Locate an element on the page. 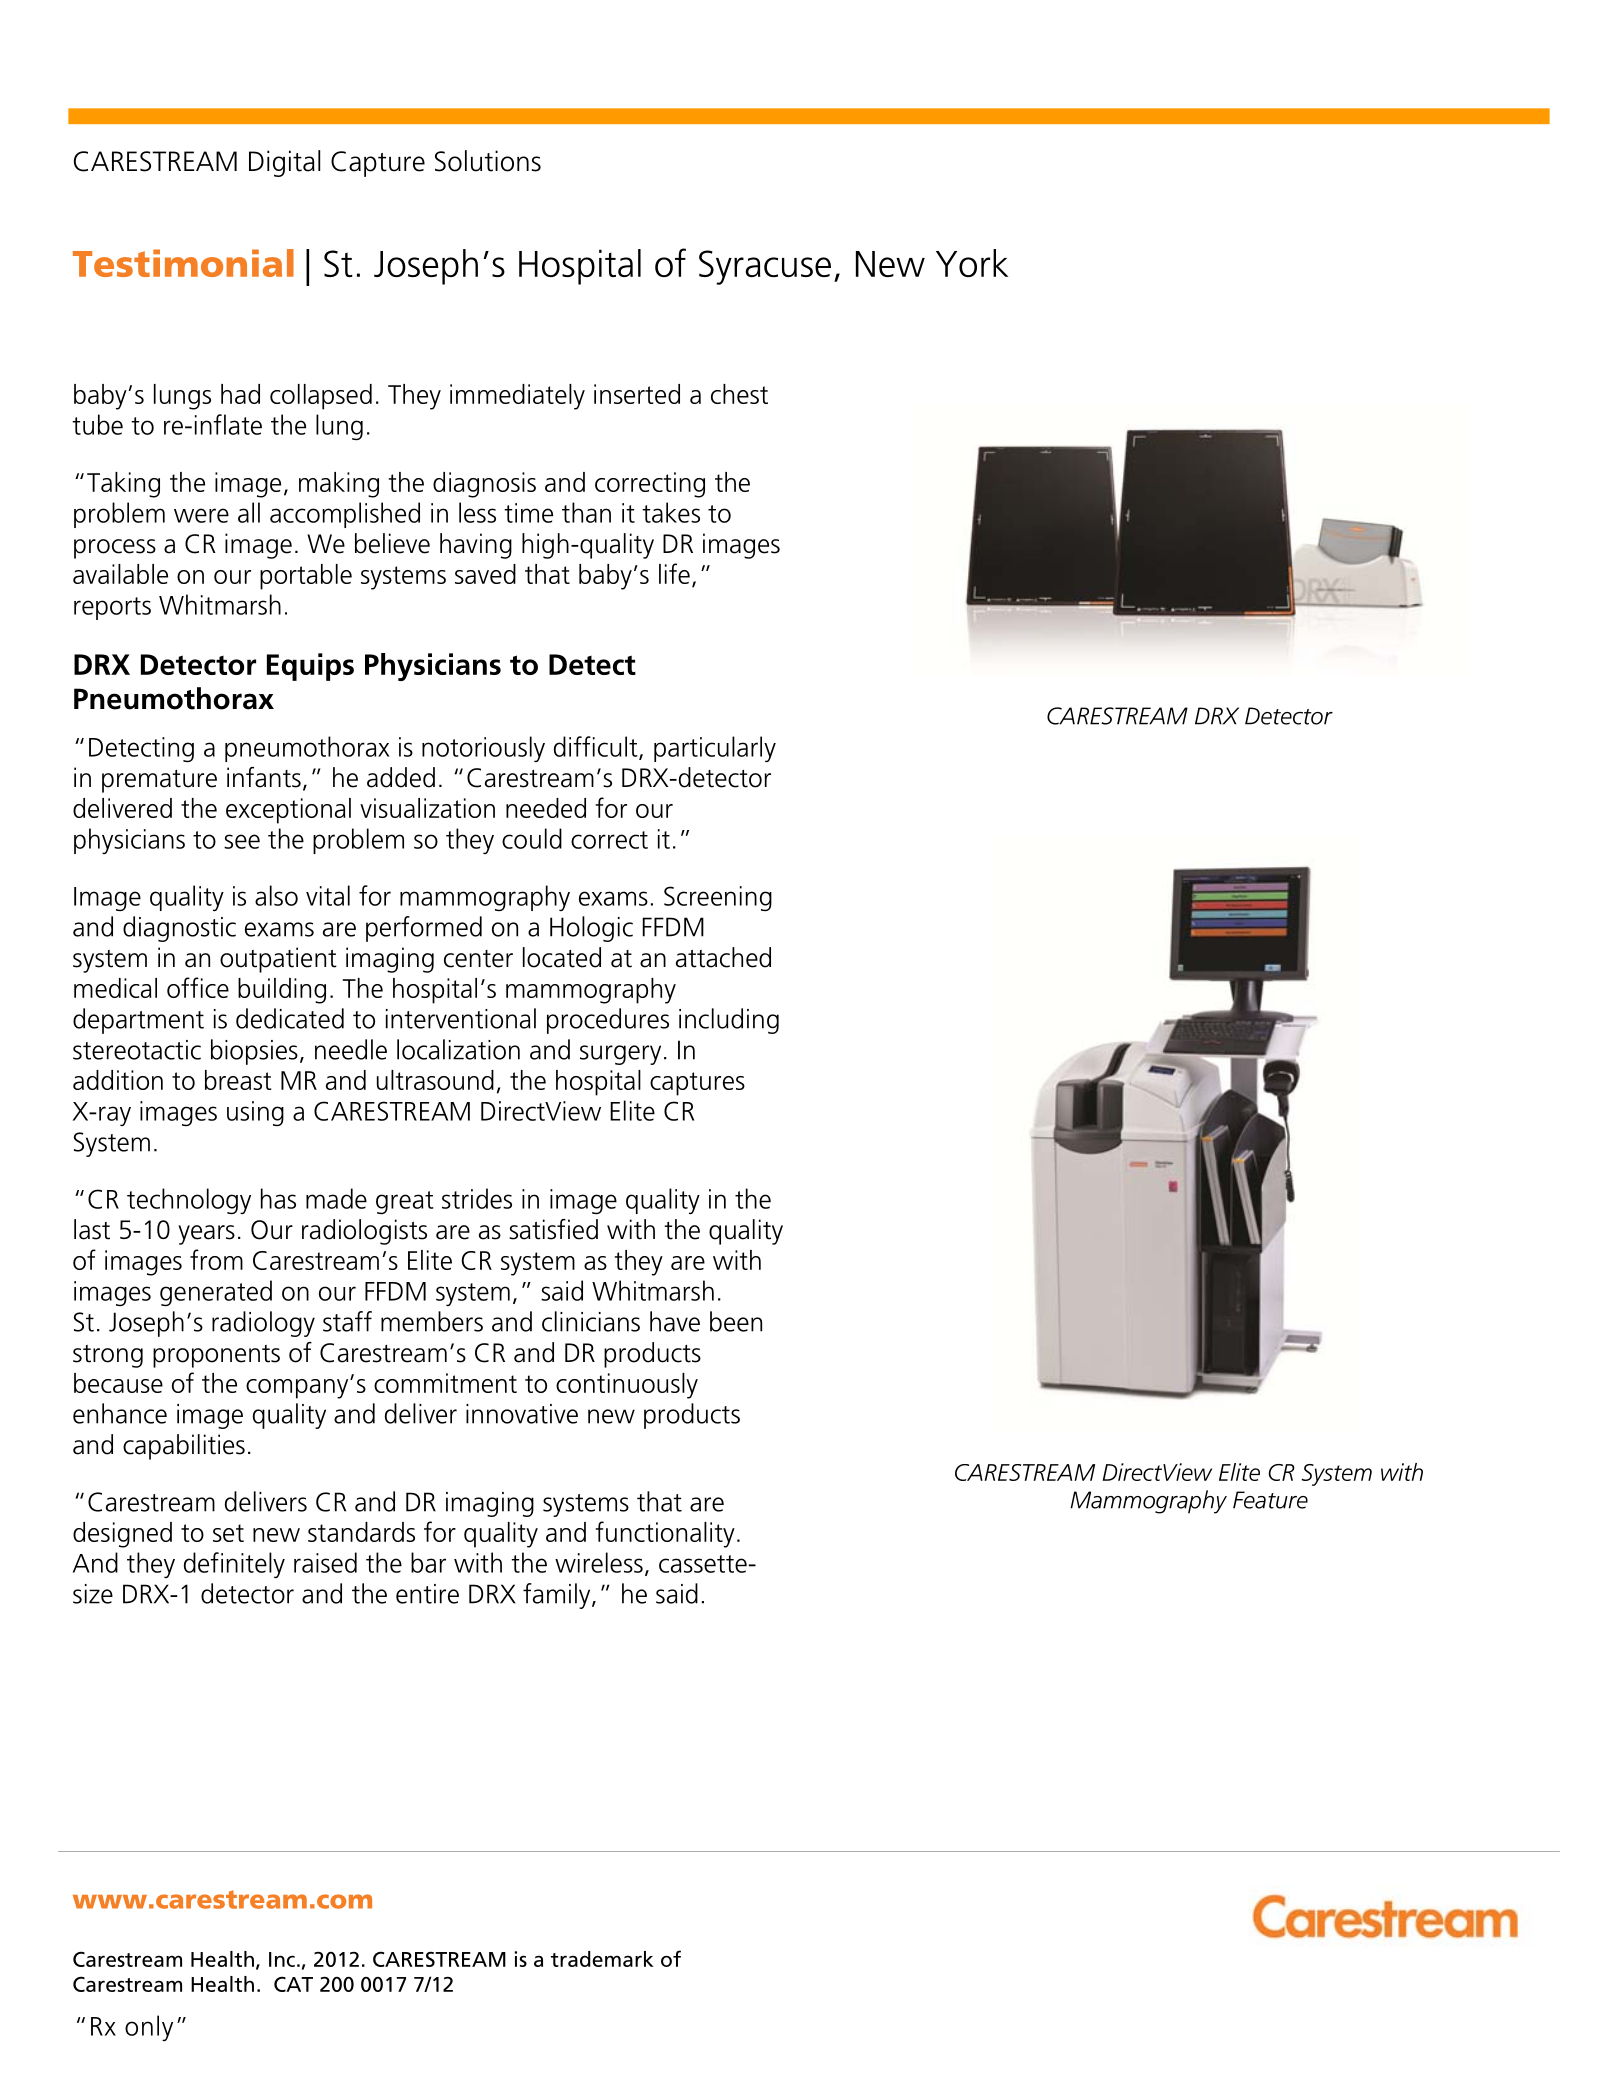 The width and height of the page is (1618, 2094). Syracuse is located at coordinates (765, 267).
